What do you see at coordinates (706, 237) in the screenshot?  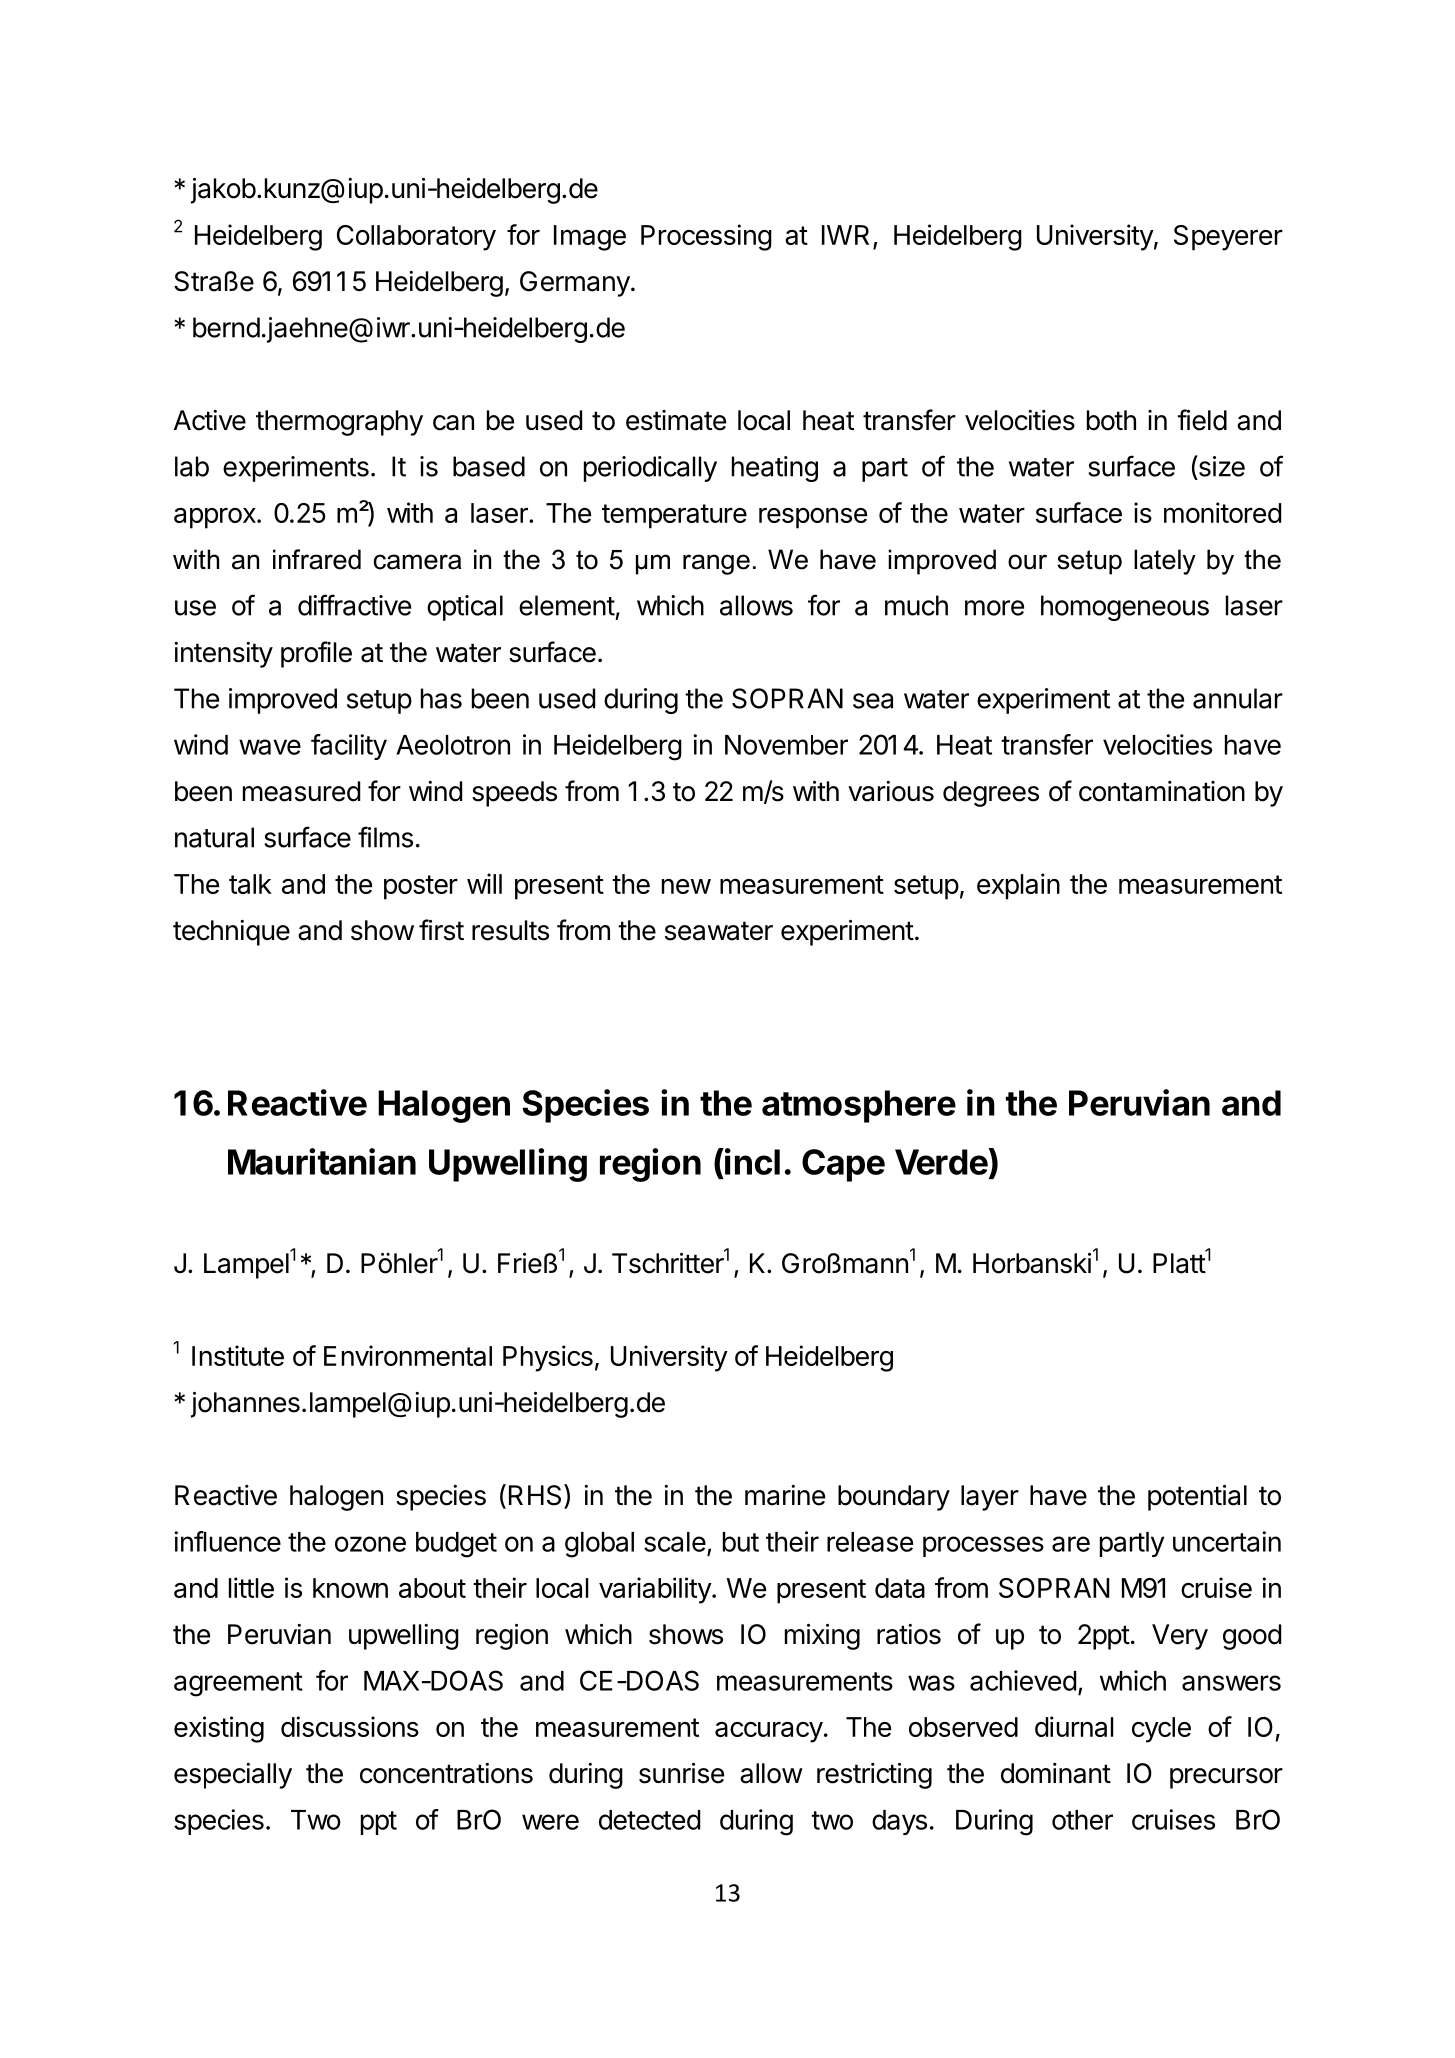 I see `Processing` at bounding box center [706, 237].
